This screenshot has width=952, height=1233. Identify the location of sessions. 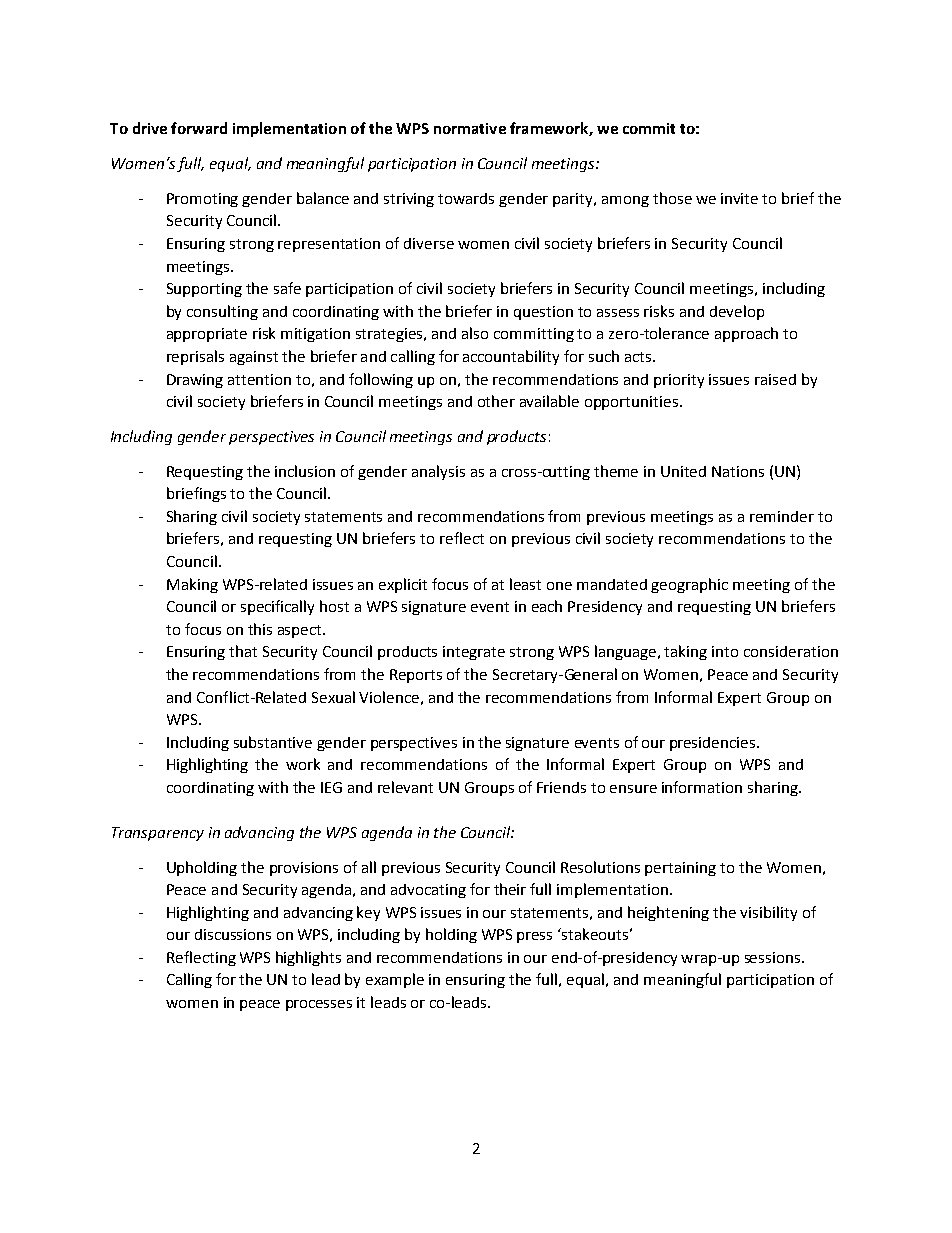
(774, 957).
